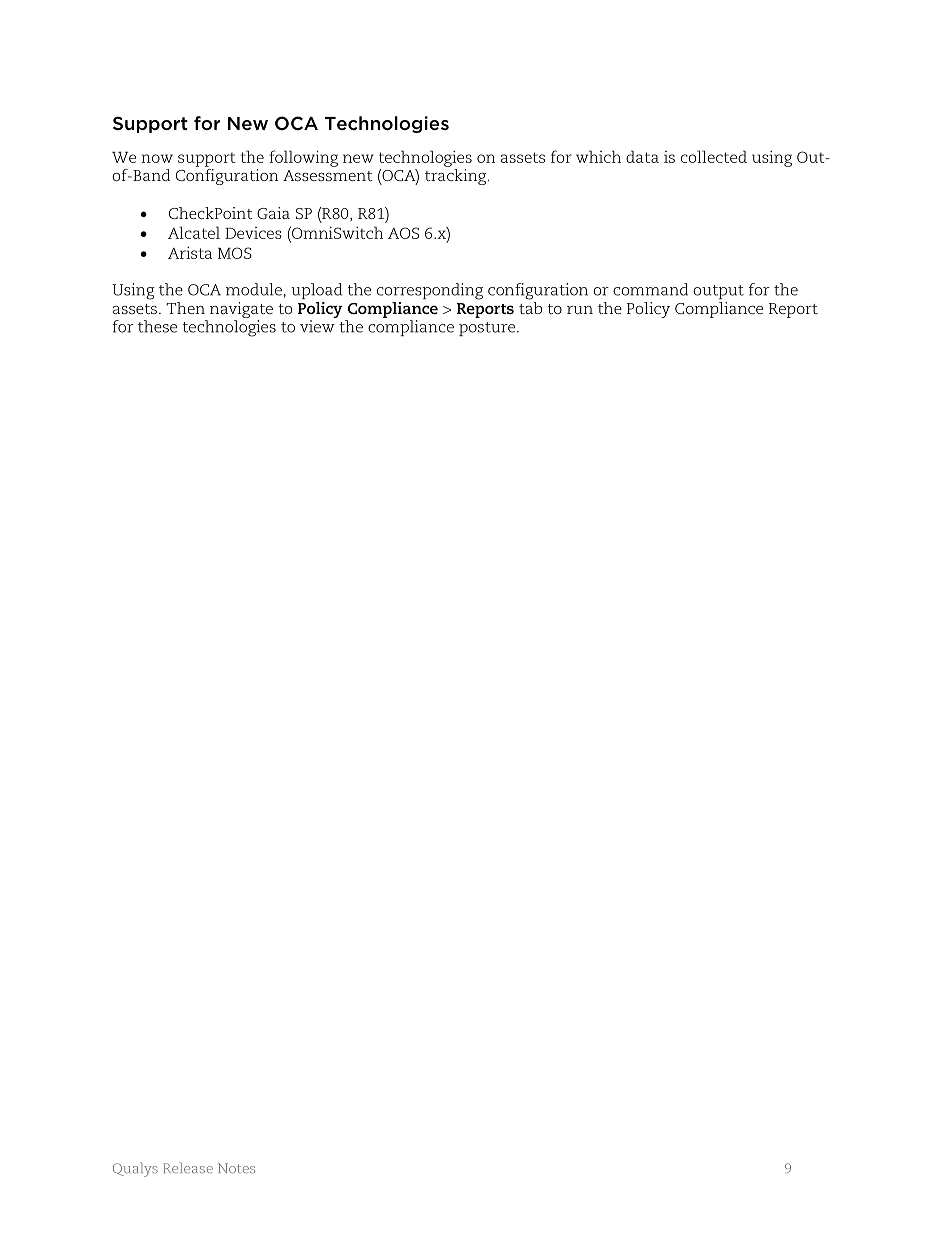 Image resolution: width=952 pixels, height=1233 pixels. I want to click on data, so click(642, 156).
